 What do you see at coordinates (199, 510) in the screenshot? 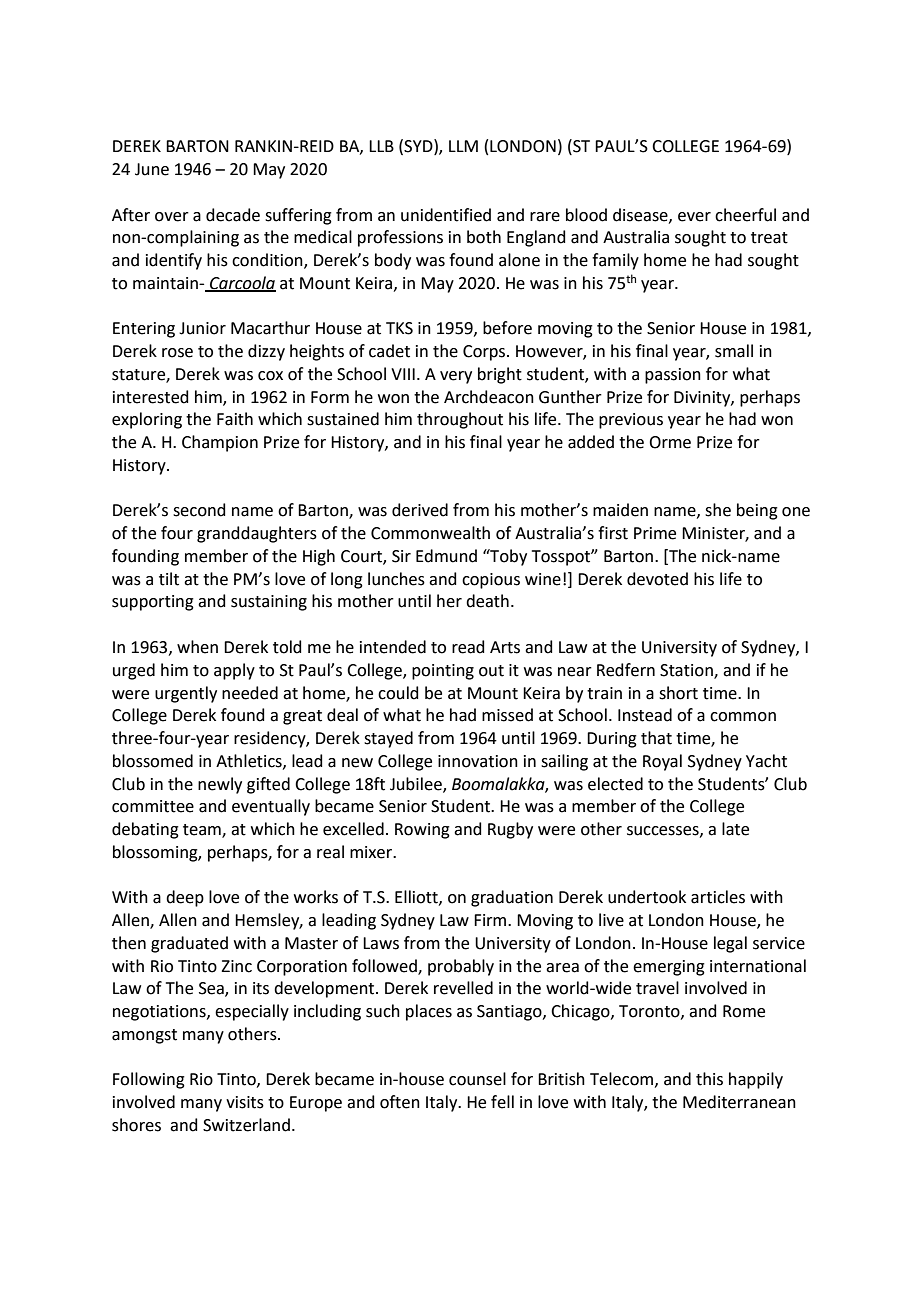
I see `second` at bounding box center [199, 510].
